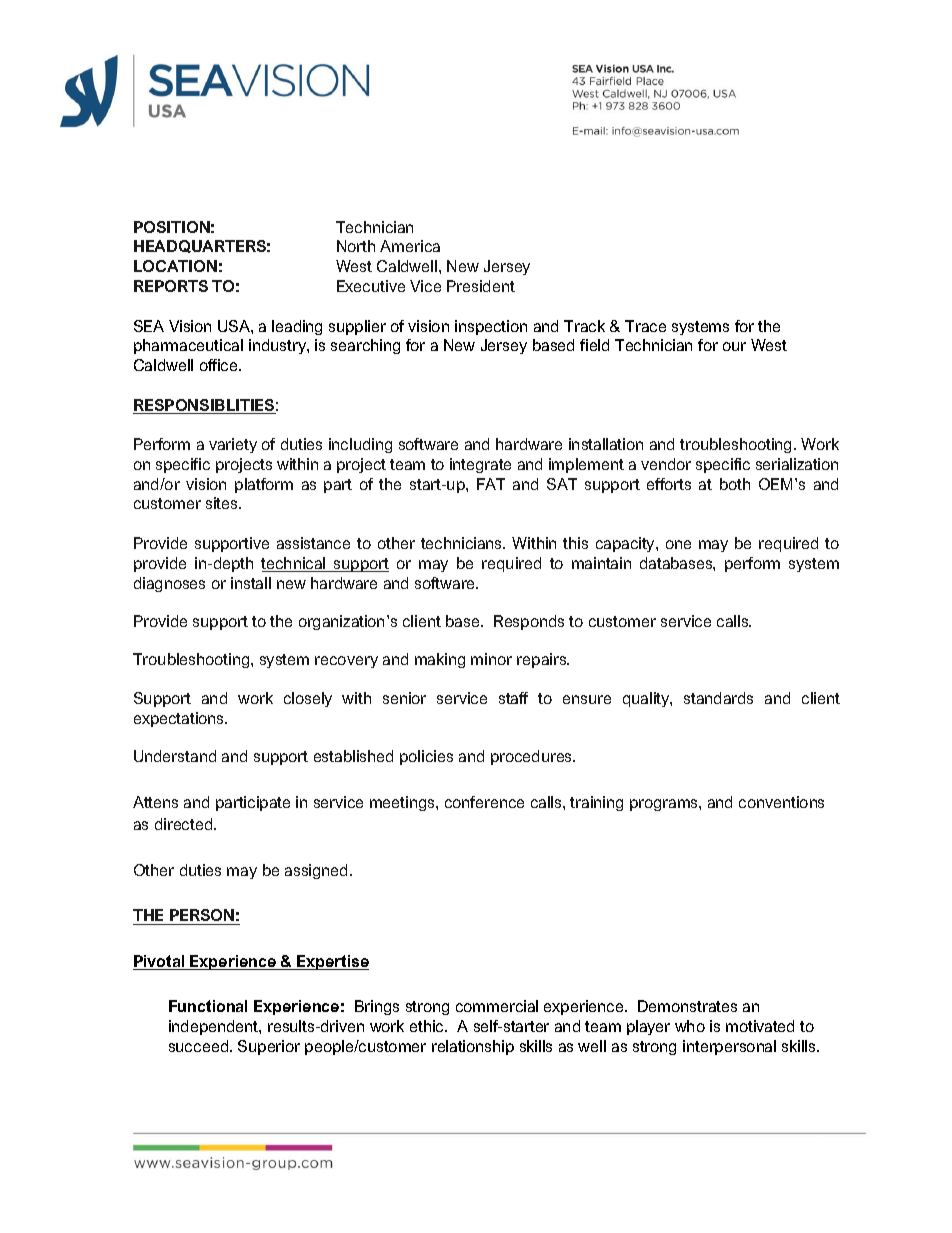 Image resolution: width=952 pixels, height=1233 pixels. Describe the element at coordinates (690, 1026) in the screenshot. I see `who` at that location.
